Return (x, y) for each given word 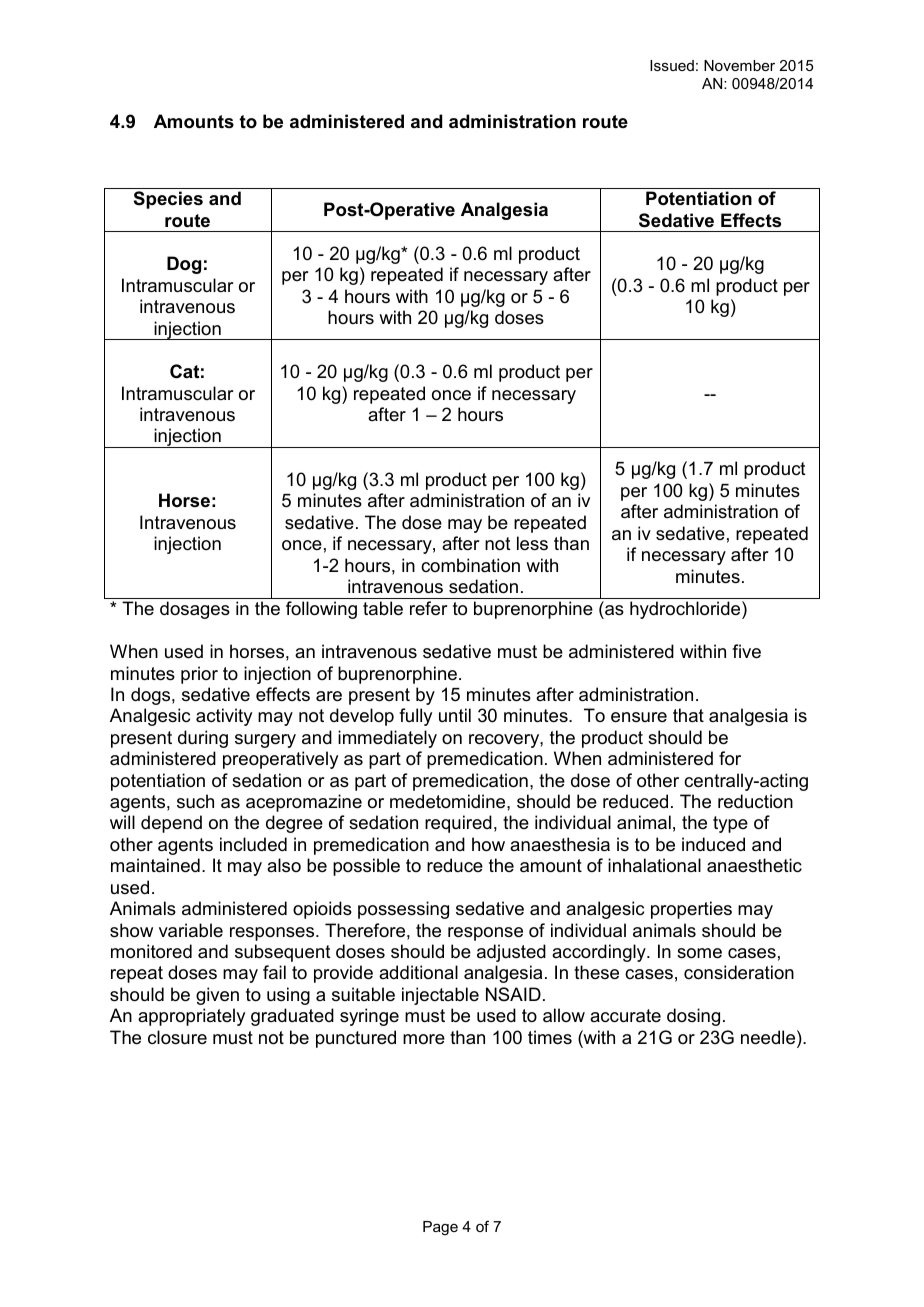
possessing (403, 910)
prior (199, 675)
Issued (672, 65)
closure (177, 1037)
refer (428, 608)
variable (191, 930)
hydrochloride (686, 610)
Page (440, 1228)
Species (168, 200)
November (739, 65)
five (746, 651)
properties (691, 910)
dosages (195, 610)
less (532, 543)
